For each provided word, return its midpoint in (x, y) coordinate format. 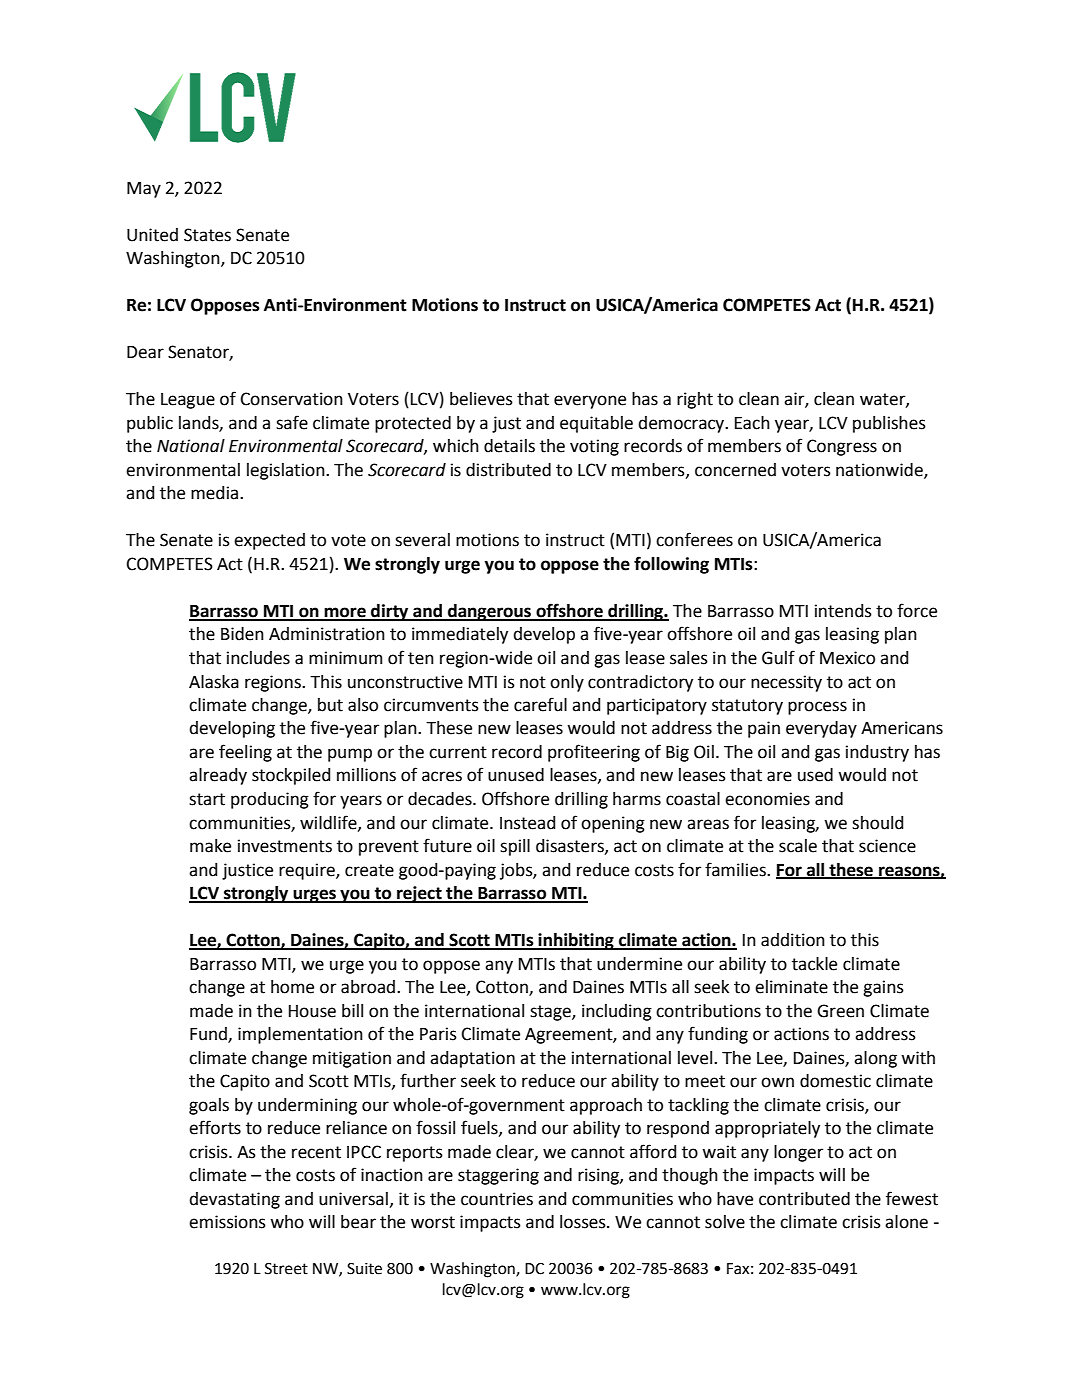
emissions (227, 1222)
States (207, 235)
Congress (842, 447)
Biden (242, 634)
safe (292, 422)
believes (481, 399)
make (210, 846)
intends (843, 611)
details (509, 446)
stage (551, 1013)
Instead (527, 823)
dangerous (489, 612)
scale (798, 846)
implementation (300, 1035)
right (695, 400)
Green (840, 1011)
